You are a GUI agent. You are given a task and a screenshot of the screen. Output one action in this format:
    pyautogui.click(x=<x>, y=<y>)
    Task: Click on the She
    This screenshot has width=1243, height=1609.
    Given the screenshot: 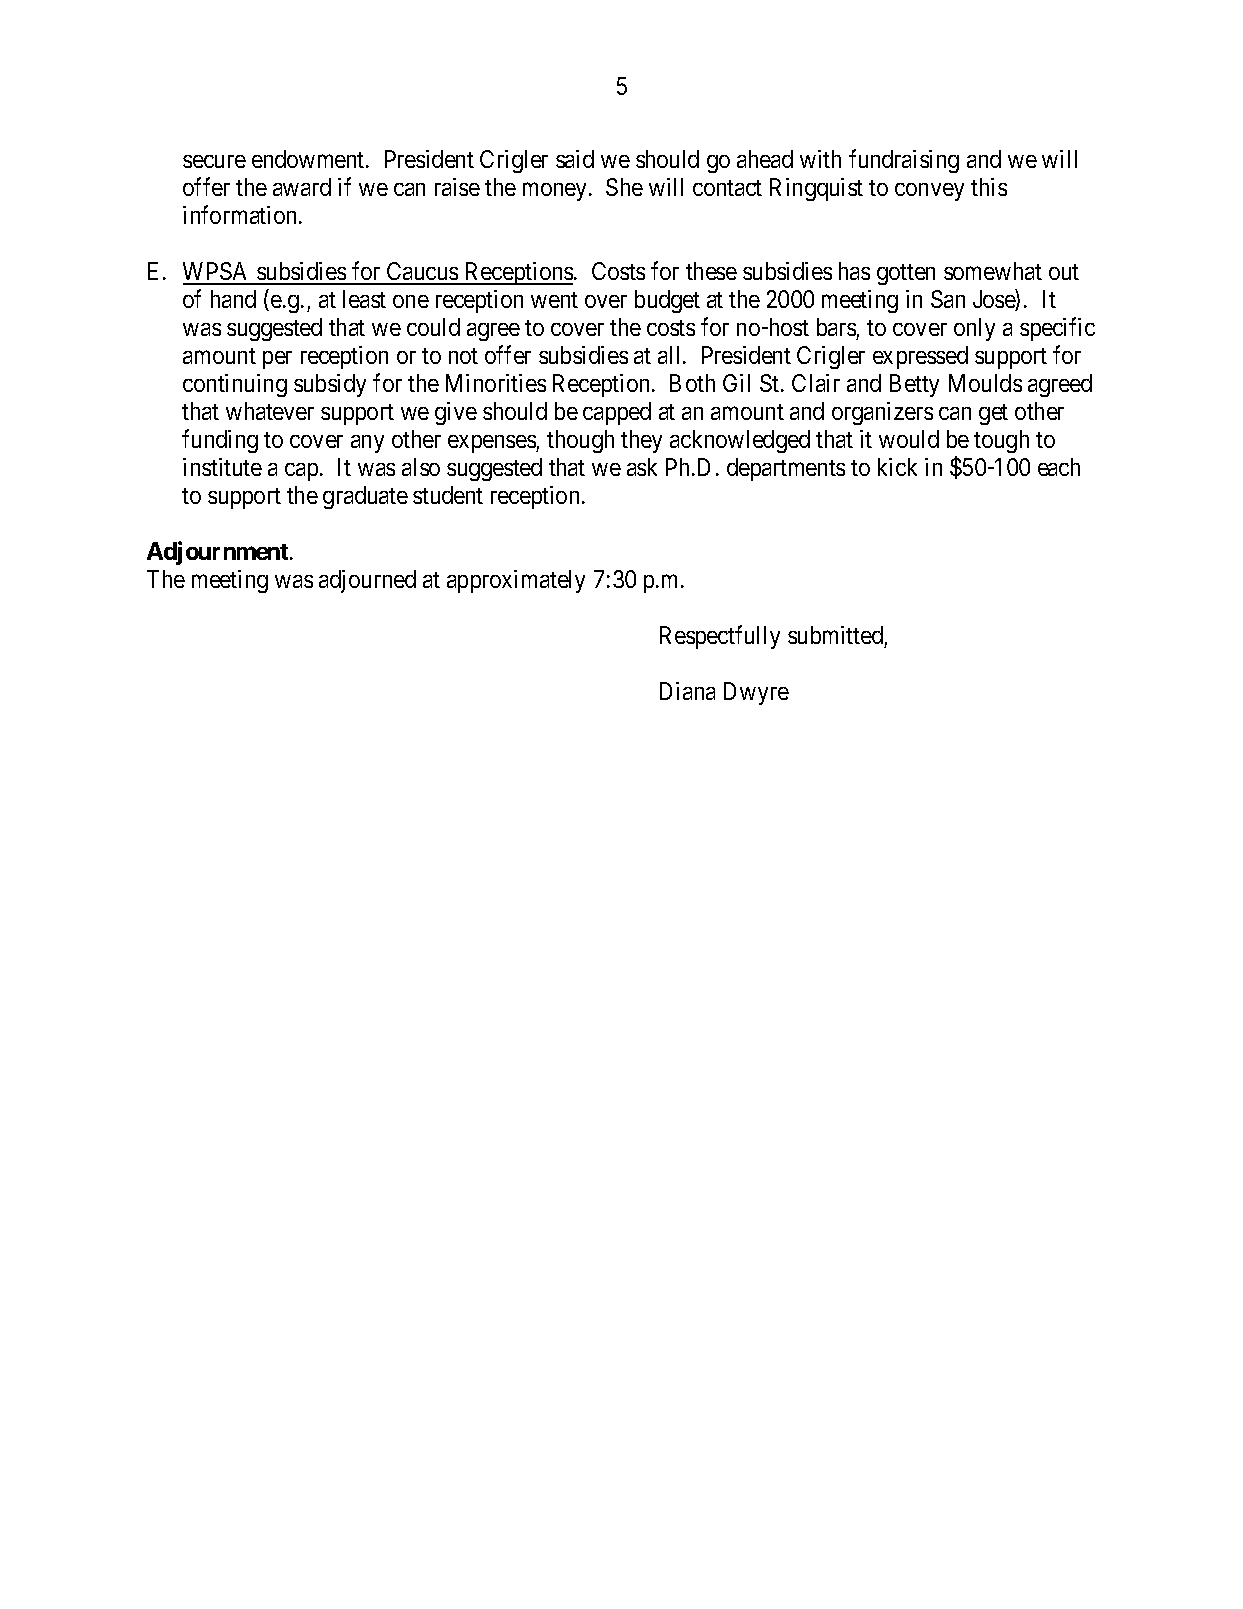 What is the action you would take?
    pyautogui.click(x=624, y=187)
